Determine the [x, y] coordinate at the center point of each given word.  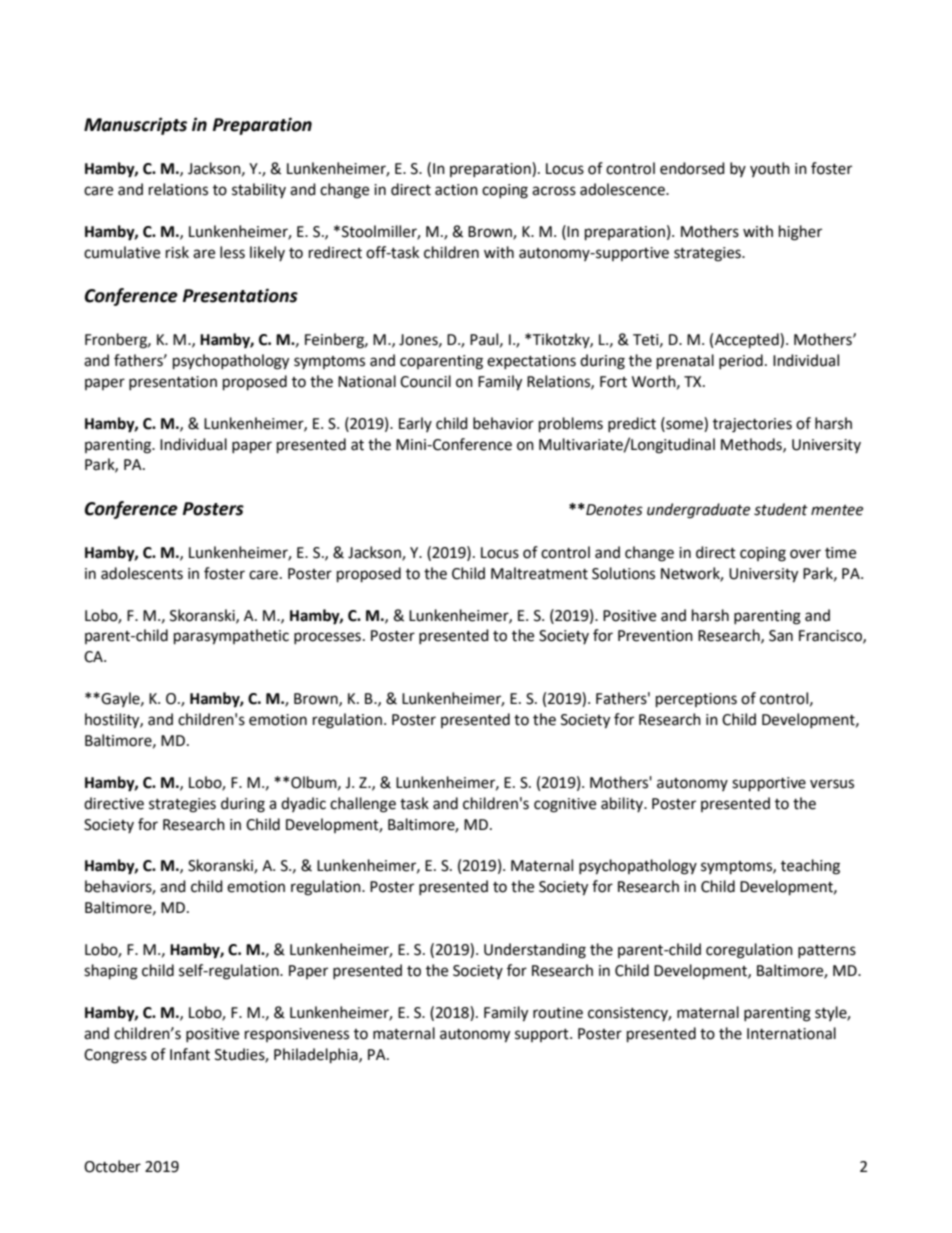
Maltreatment [539, 573]
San [781, 636]
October [112, 1166]
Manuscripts [135, 126]
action [456, 190]
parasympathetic [231, 637]
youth [770, 169]
